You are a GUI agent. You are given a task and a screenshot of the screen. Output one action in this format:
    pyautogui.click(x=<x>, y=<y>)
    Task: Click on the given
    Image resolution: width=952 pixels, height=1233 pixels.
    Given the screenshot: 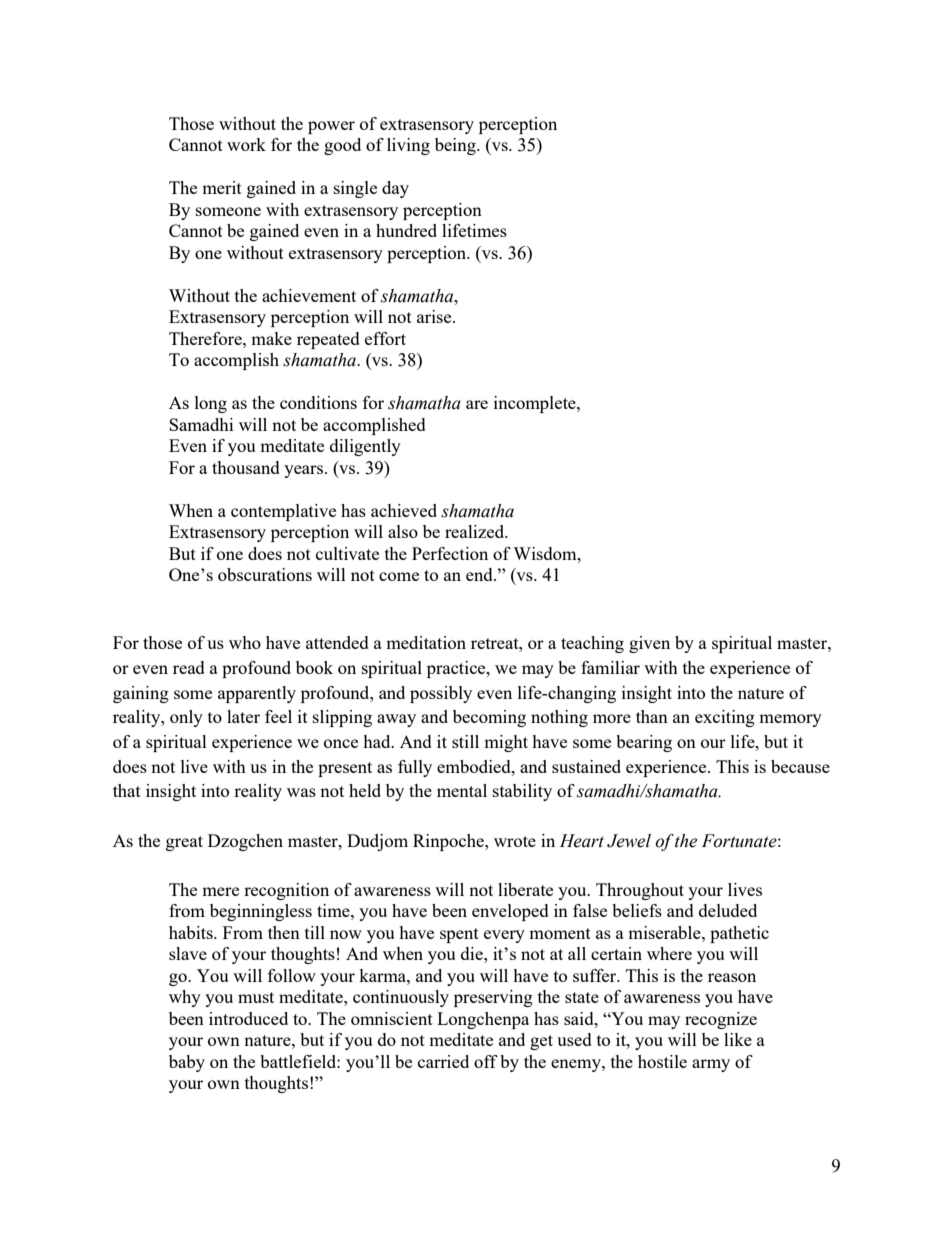 What is the action you would take?
    pyautogui.click(x=649, y=644)
